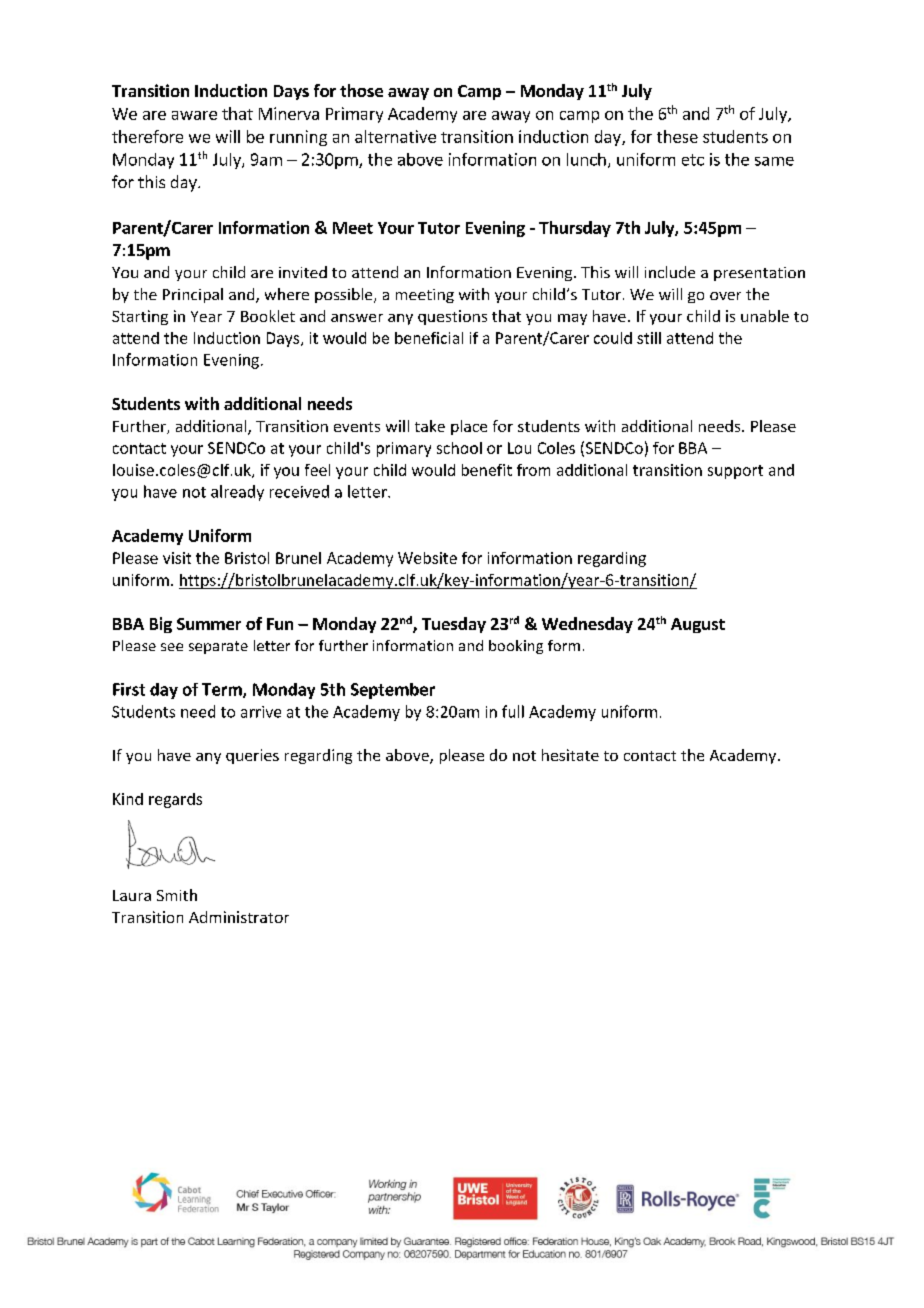 This screenshot has width=924, height=1308. I want to click on alternative, so click(395, 136).
